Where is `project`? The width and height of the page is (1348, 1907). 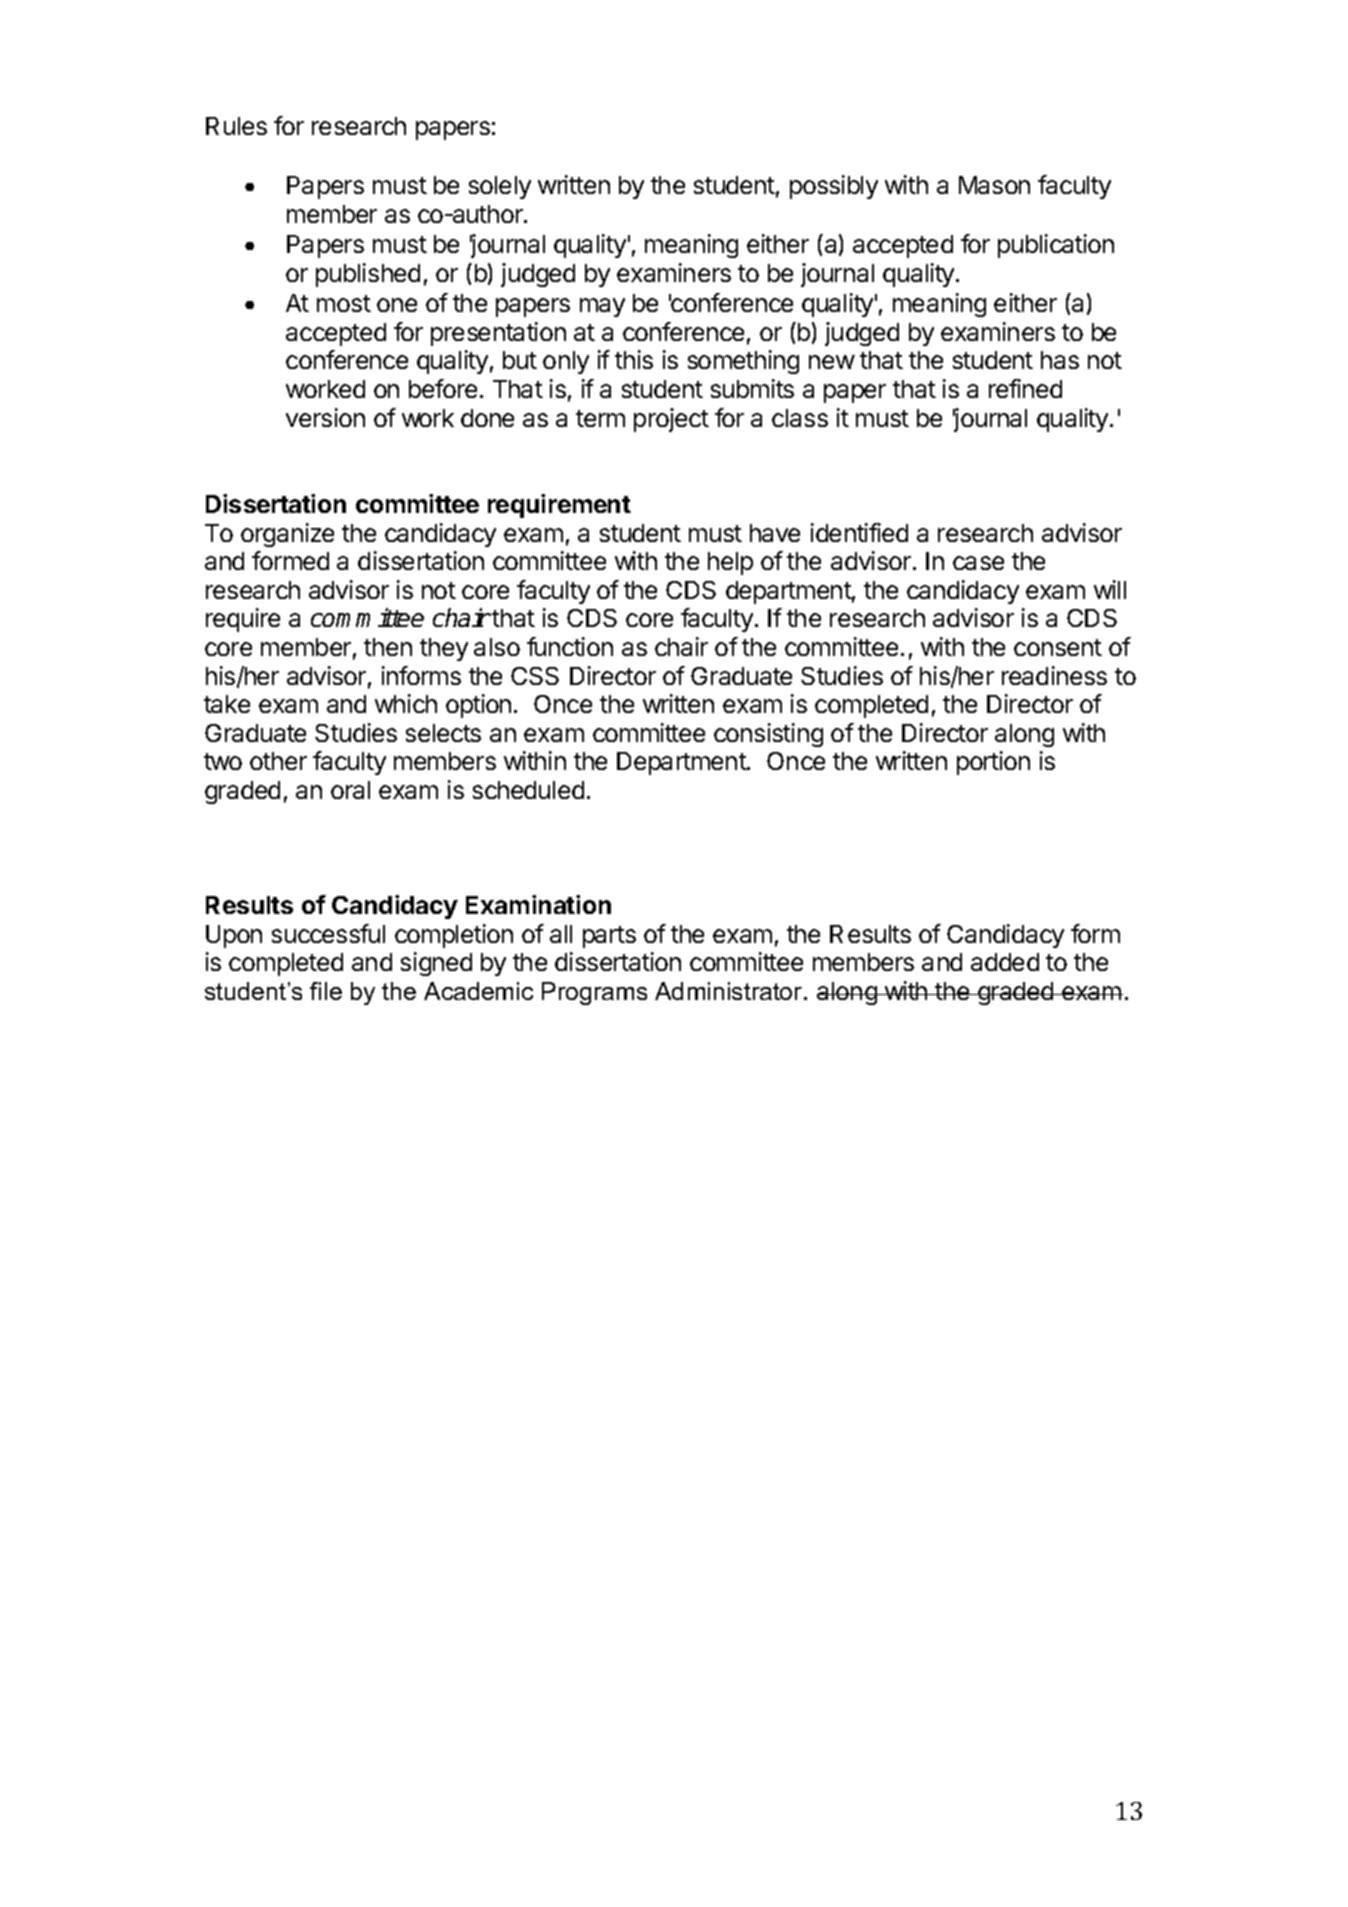
project is located at coordinates (671, 420).
